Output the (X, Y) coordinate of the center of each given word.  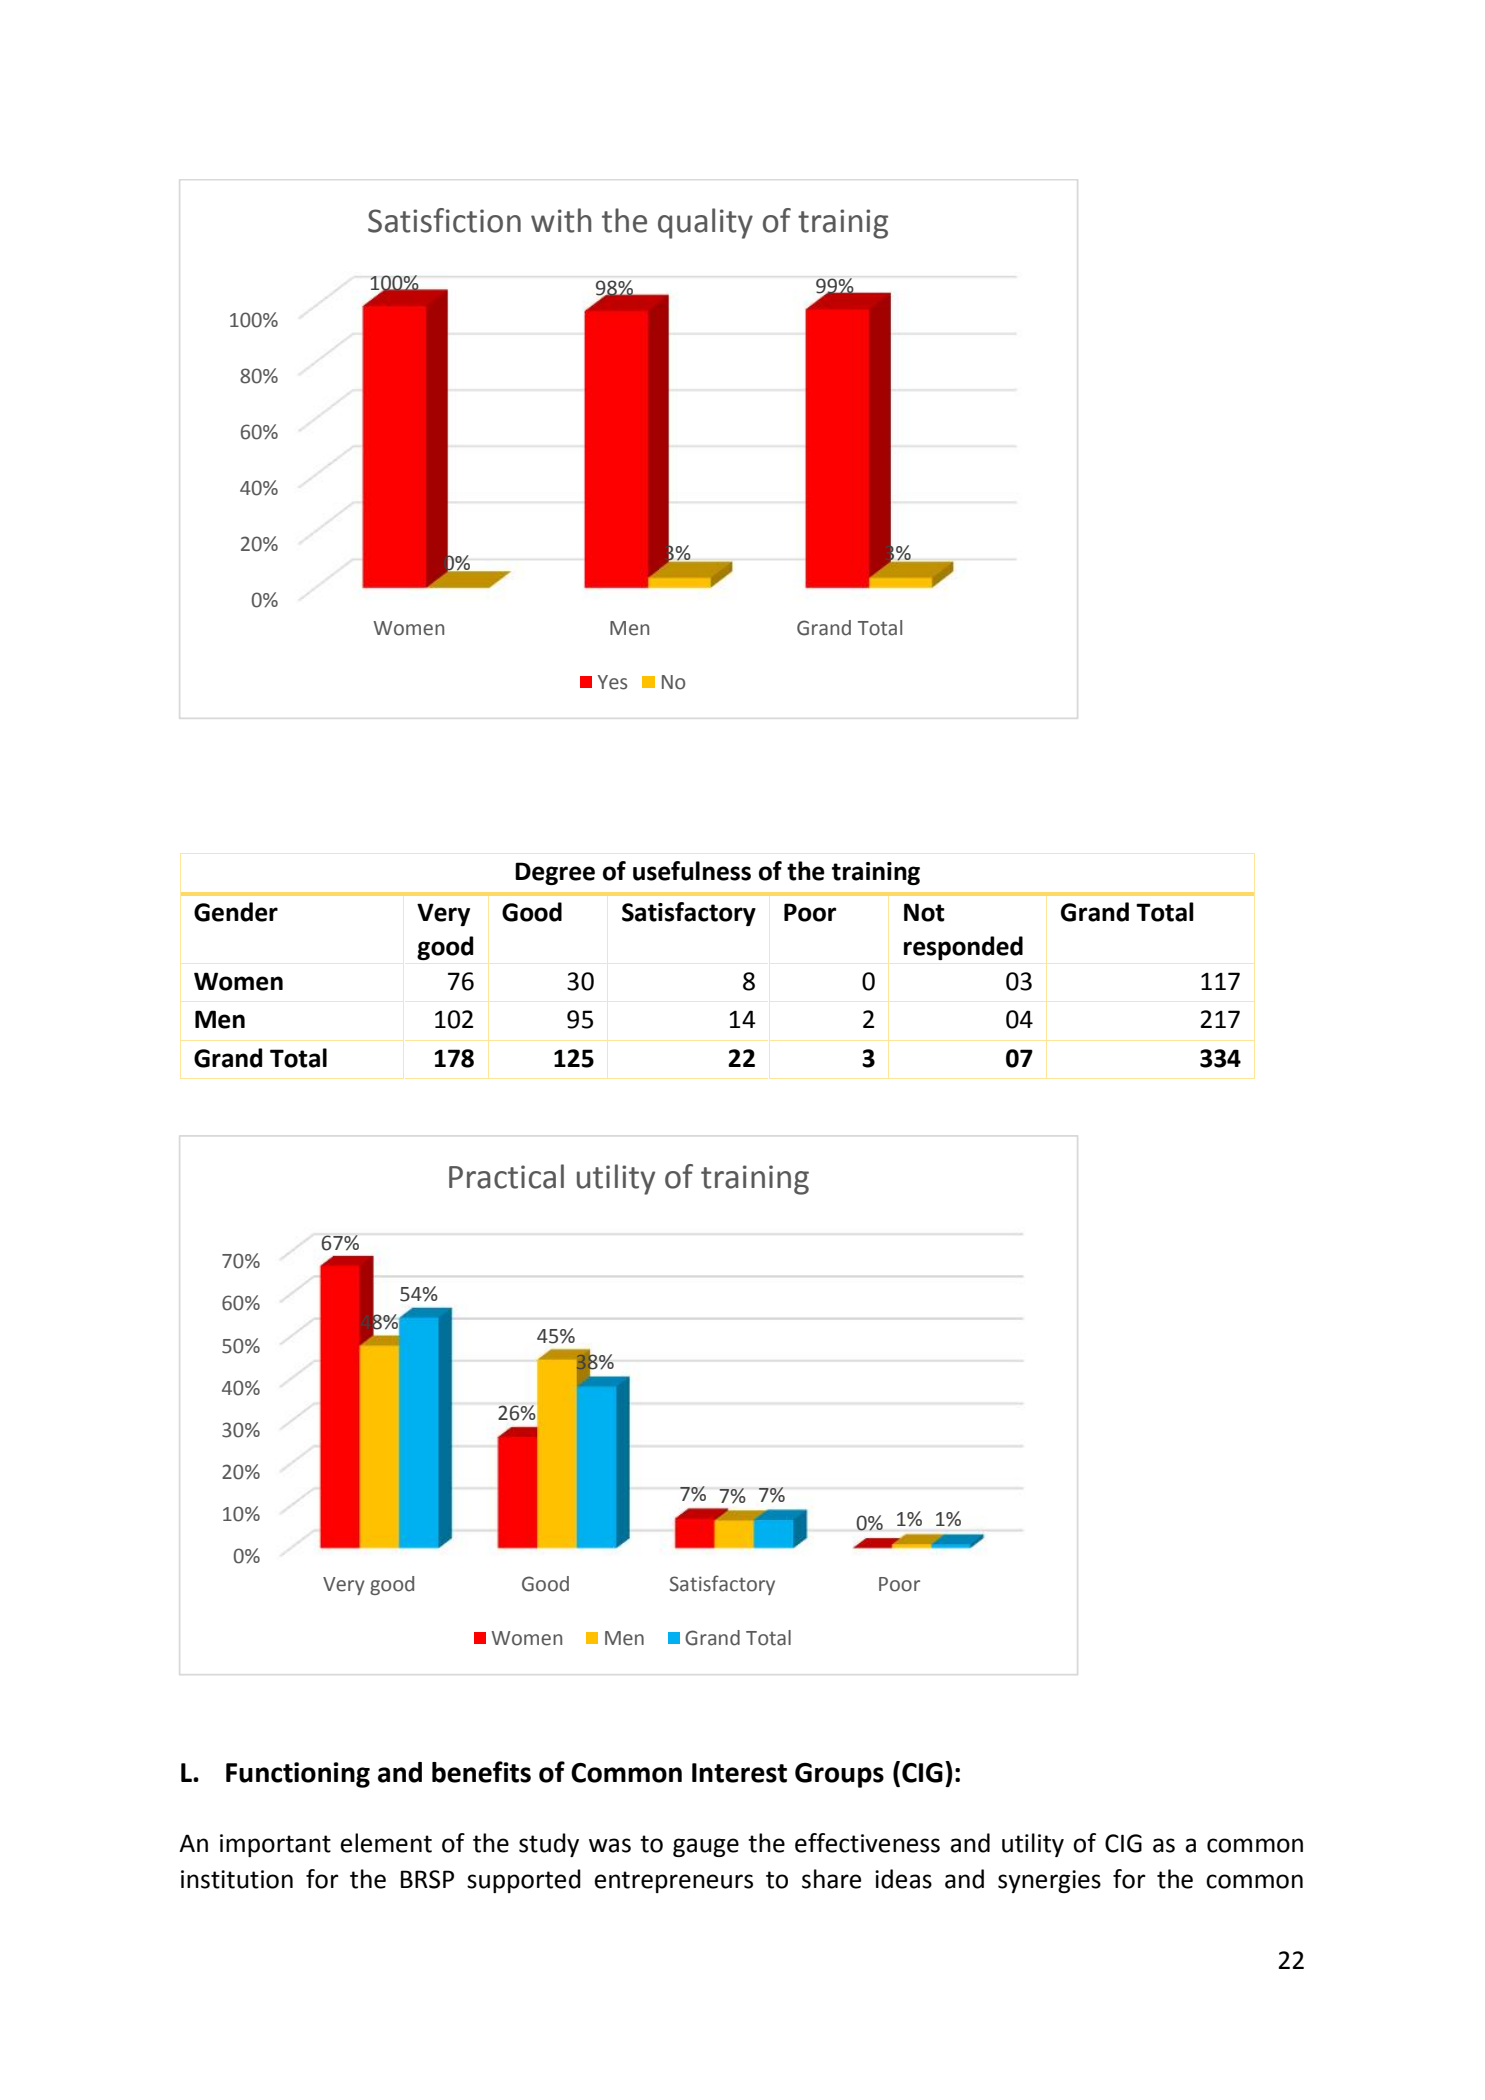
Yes (612, 682)
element (386, 1843)
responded (963, 948)
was (610, 1845)
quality (705, 223)
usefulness (692, 871)
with (561, 220)
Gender (236, 912)
